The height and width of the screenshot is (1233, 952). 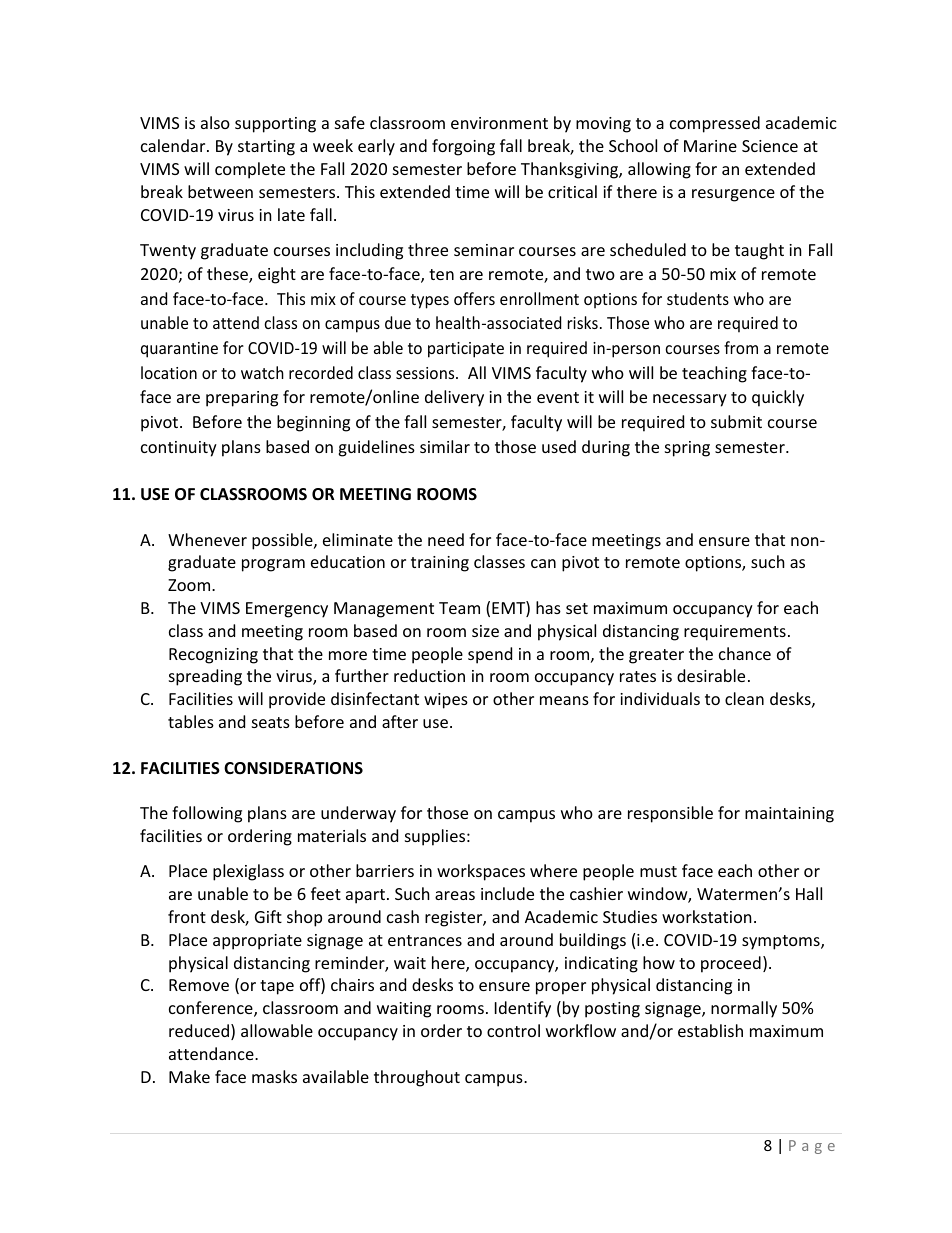 I want to click on Marine, so click(x=710, y=146).
